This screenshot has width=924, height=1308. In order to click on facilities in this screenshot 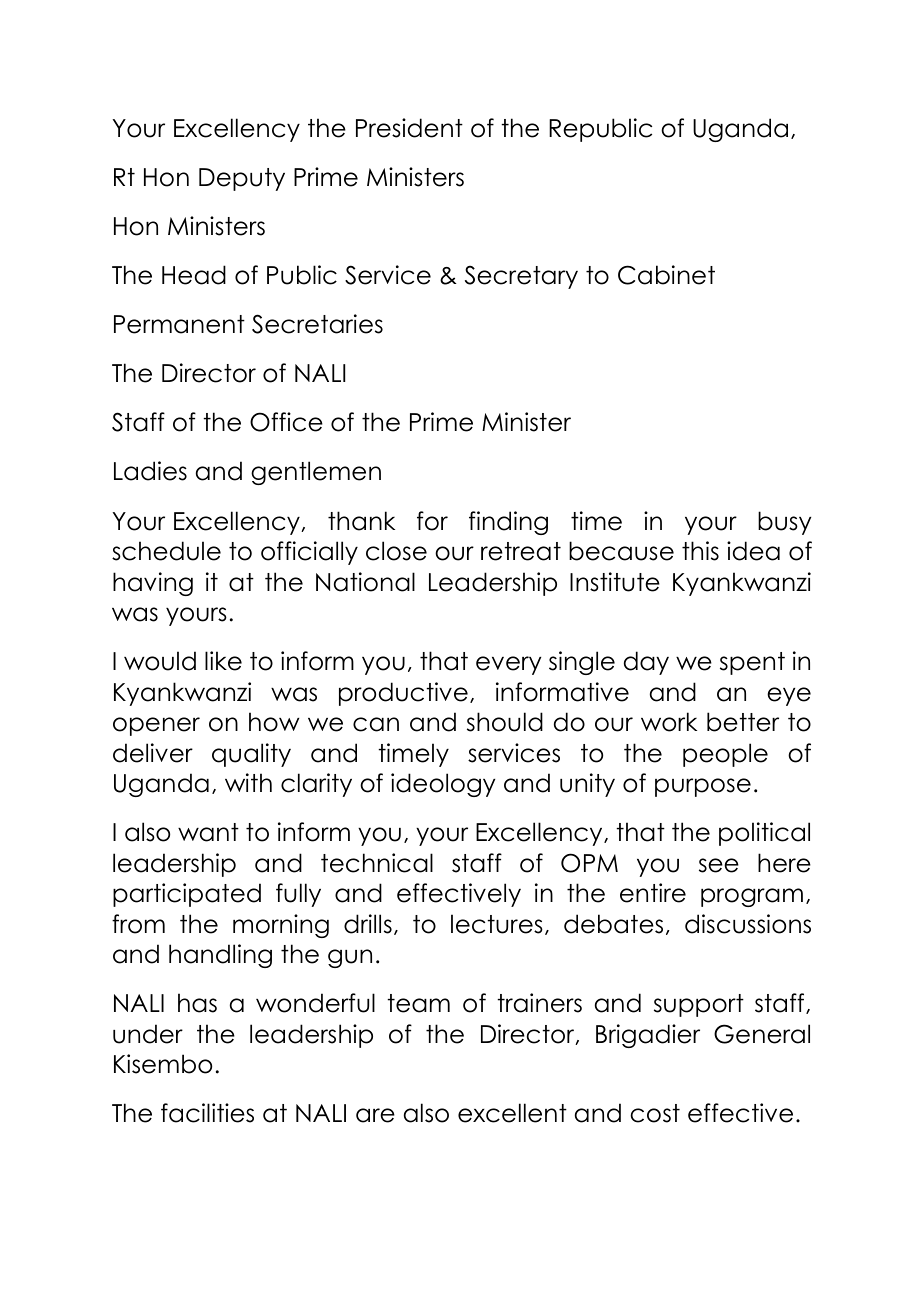, I will do `click(207, 1113)`.
